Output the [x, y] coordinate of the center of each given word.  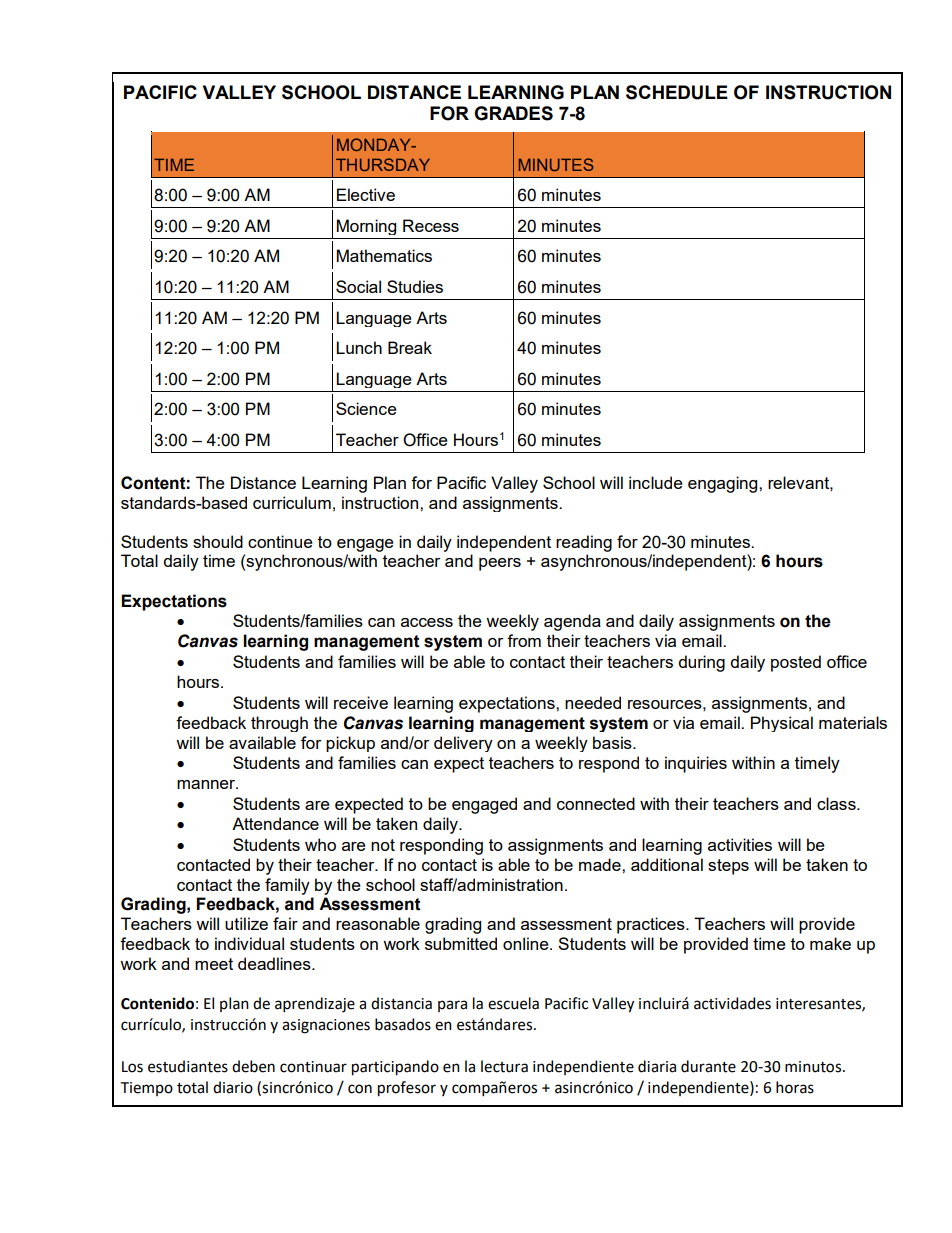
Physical [782, 724]
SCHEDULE [677, 92]
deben [253, 1066]
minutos [813, 1067]
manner [207, 784]
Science [366, 408]
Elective [366, 194]
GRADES [513, 113]
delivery [463, 744]
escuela [513, 1003]
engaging [724, 484]
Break [410, 347]
